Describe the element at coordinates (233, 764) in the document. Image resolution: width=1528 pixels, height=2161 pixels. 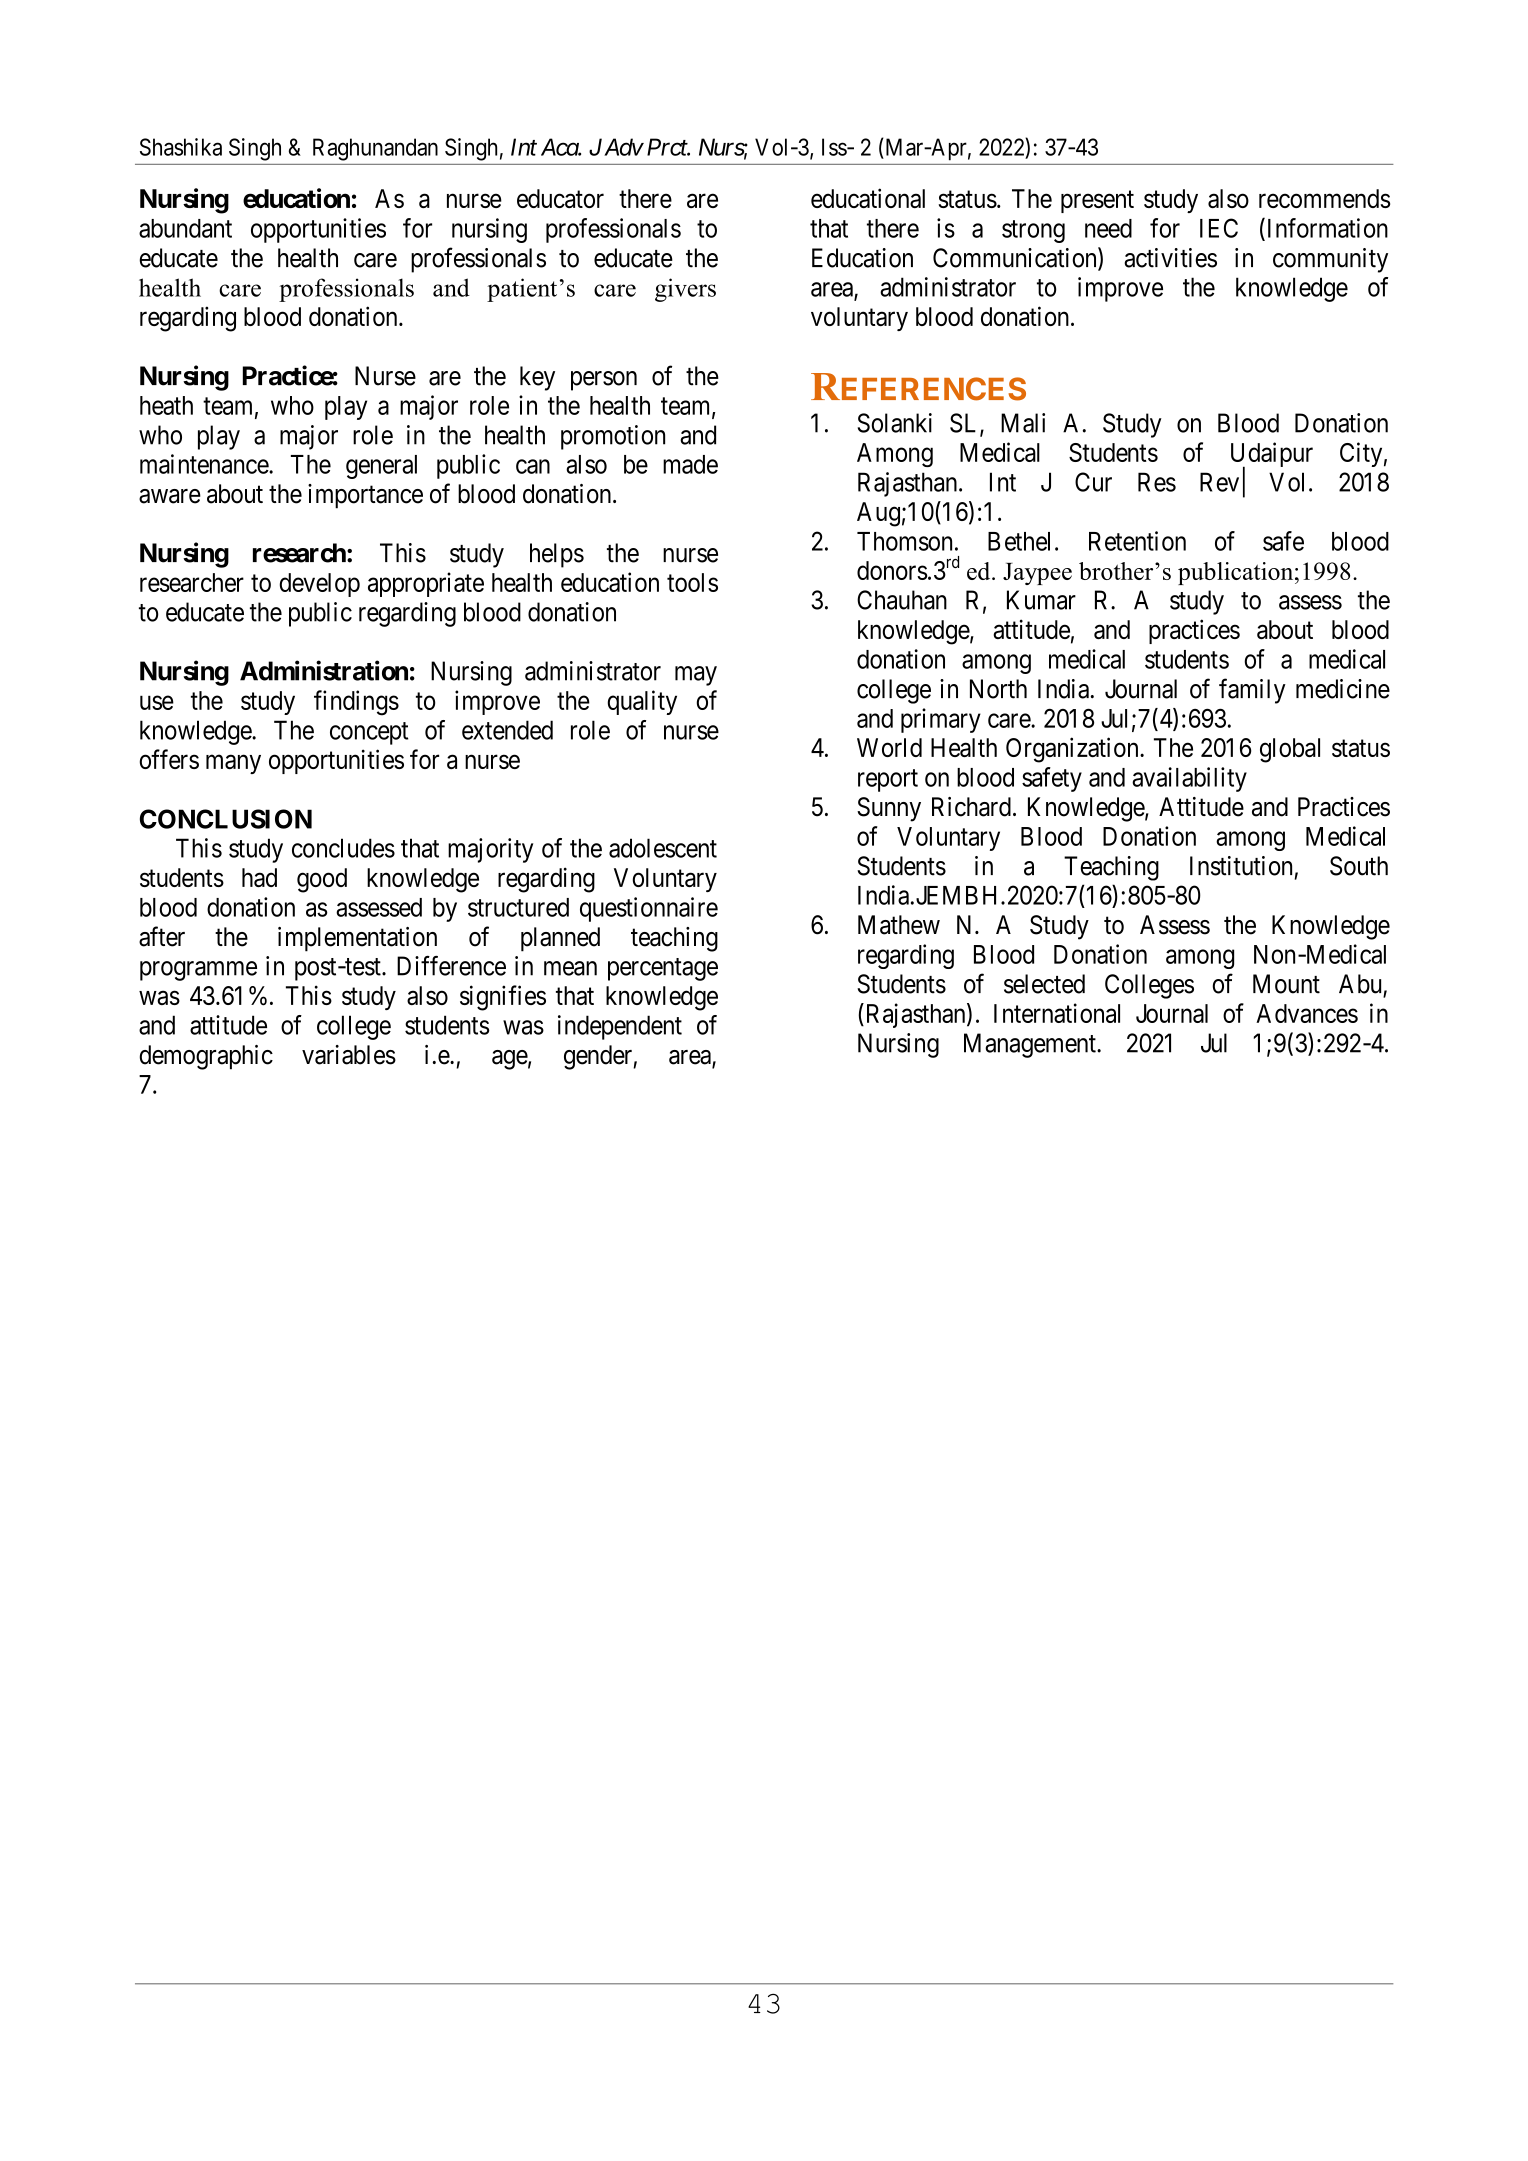
I see `many` at that location.
